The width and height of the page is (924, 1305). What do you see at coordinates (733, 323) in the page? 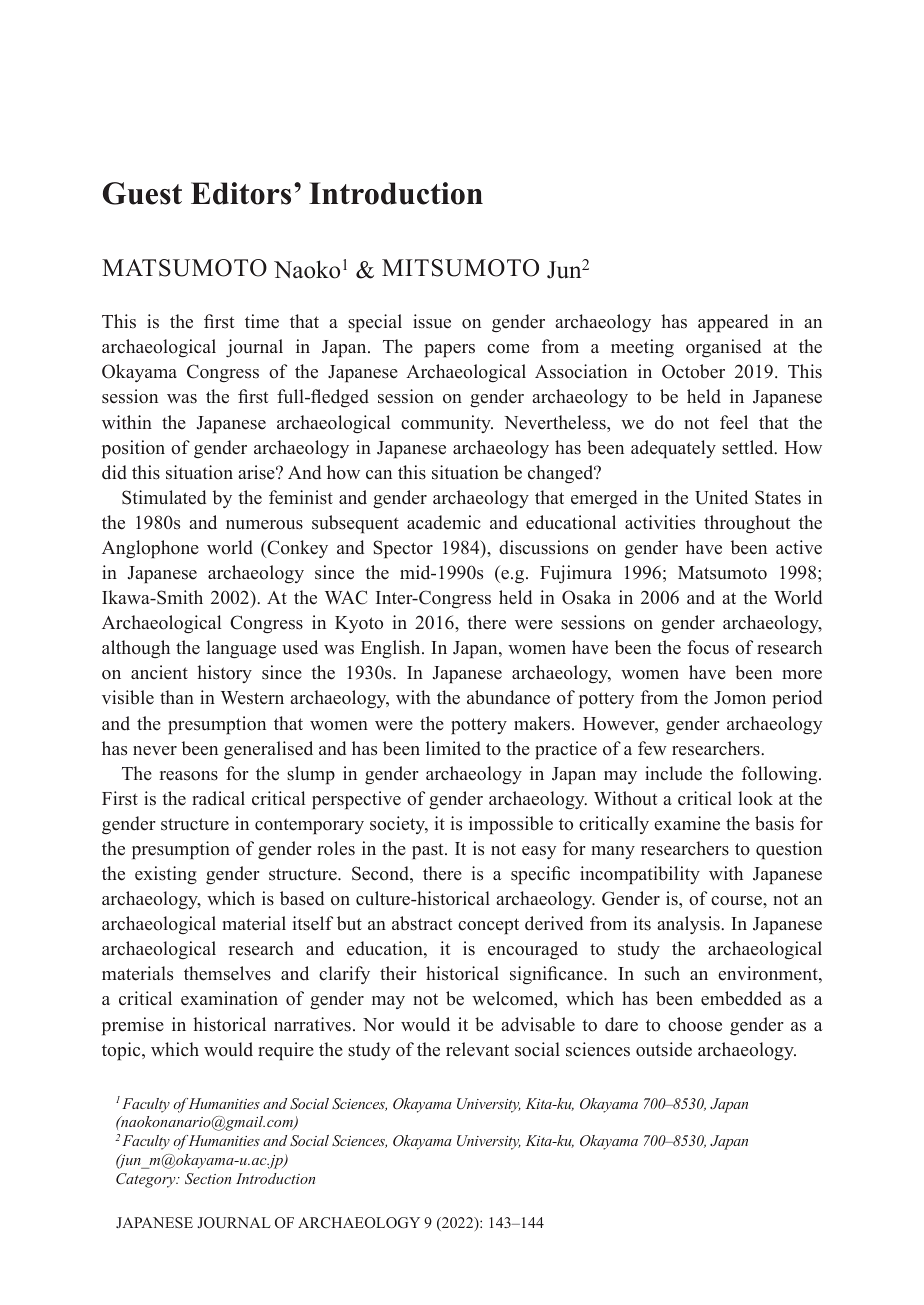
I see `appeared` at bounding box center [733, 323].
